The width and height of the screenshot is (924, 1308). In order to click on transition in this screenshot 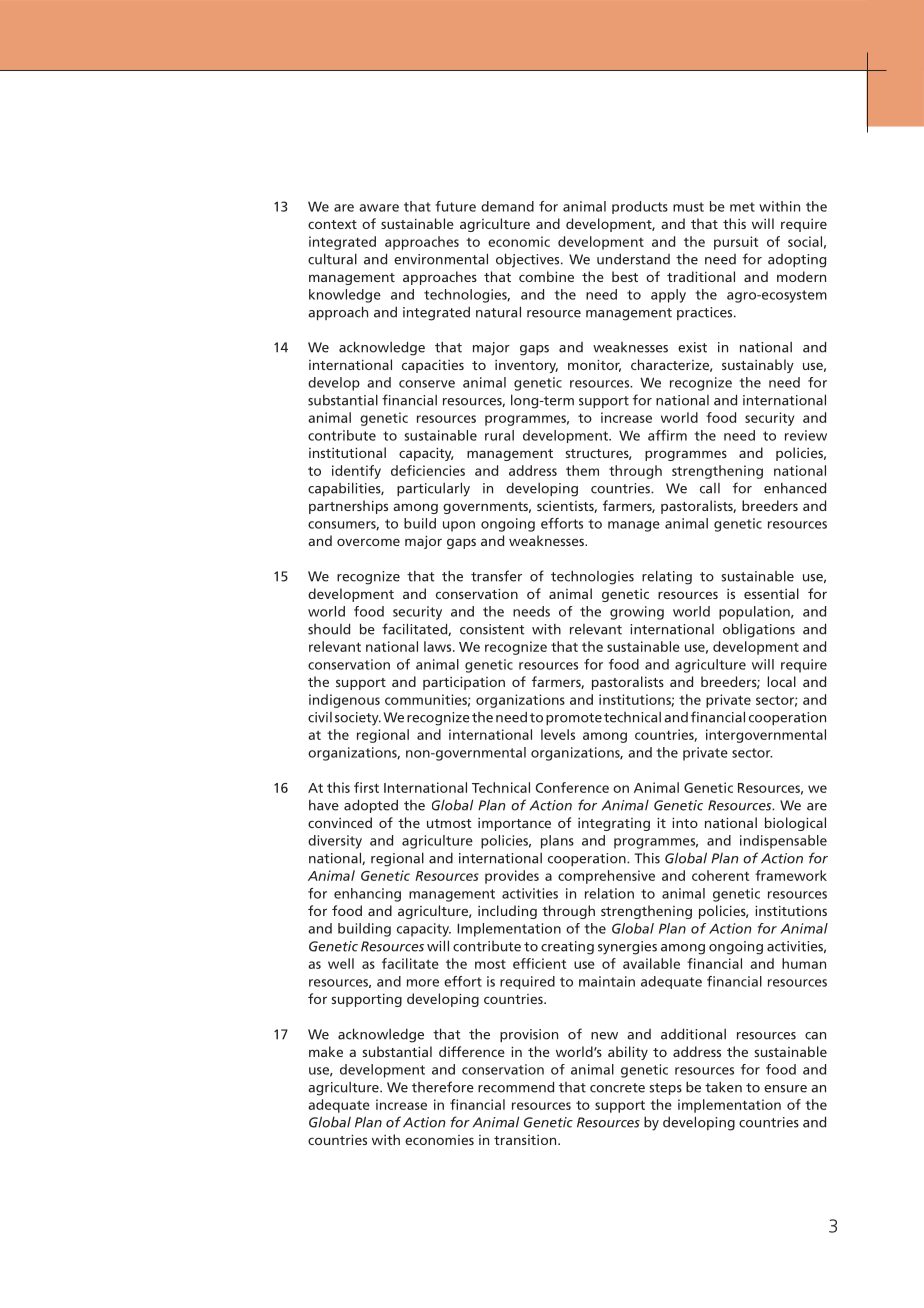, I will do `click(526, 1140)`.
